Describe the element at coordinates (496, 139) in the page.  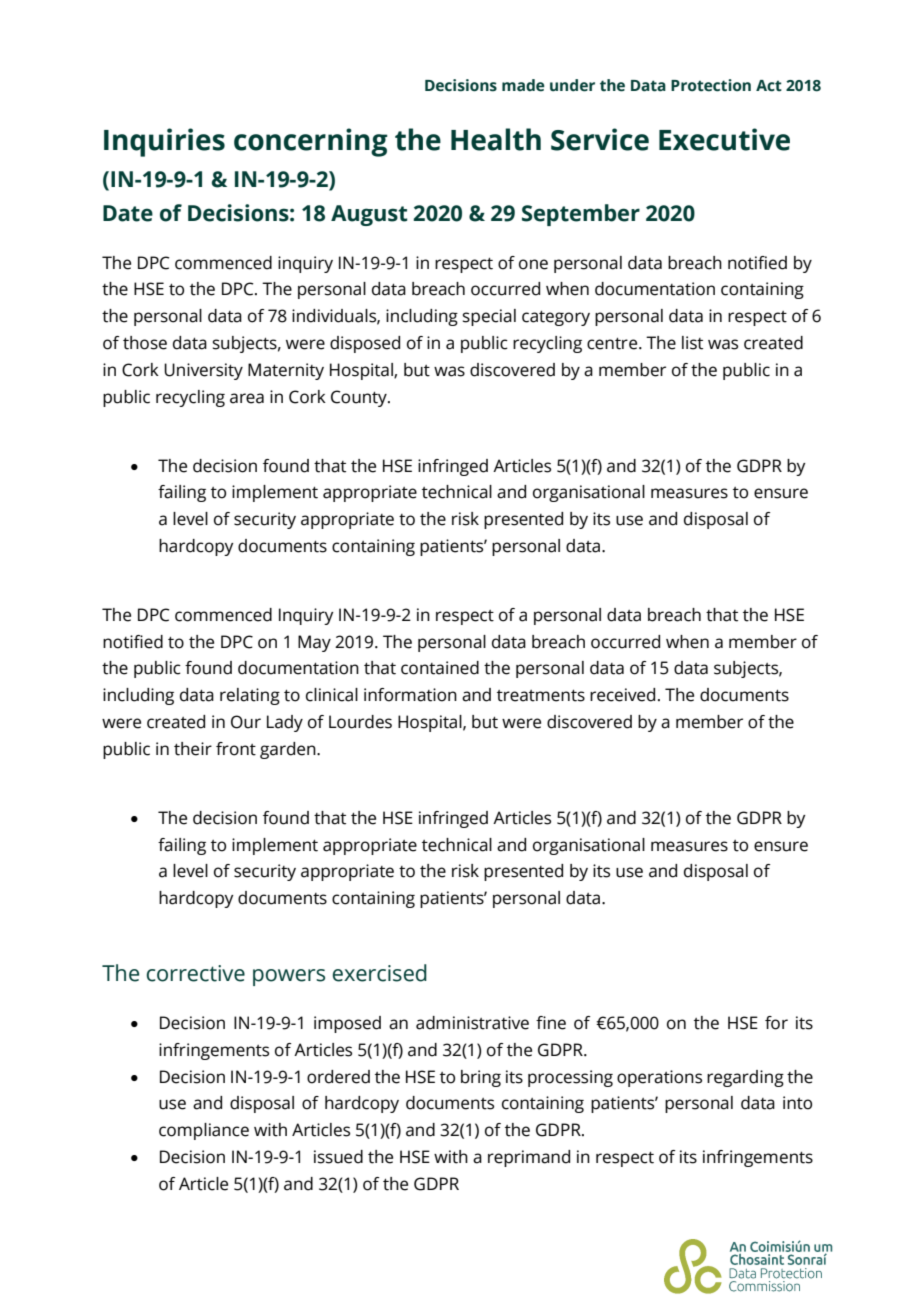
I see `Health` at that location.
